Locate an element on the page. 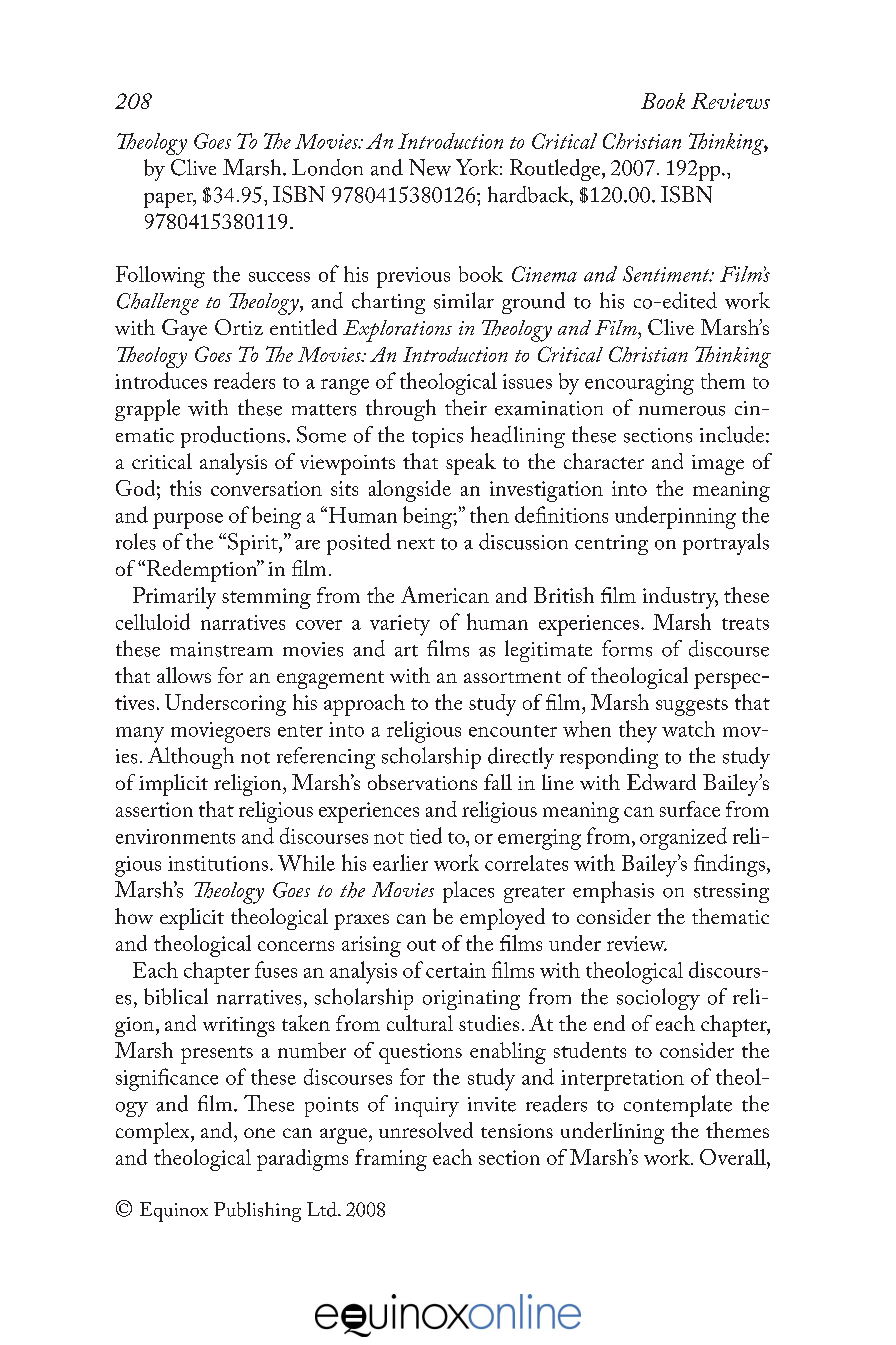 This document has width=896, height=1345. New is located at coordinates (430, 167).
